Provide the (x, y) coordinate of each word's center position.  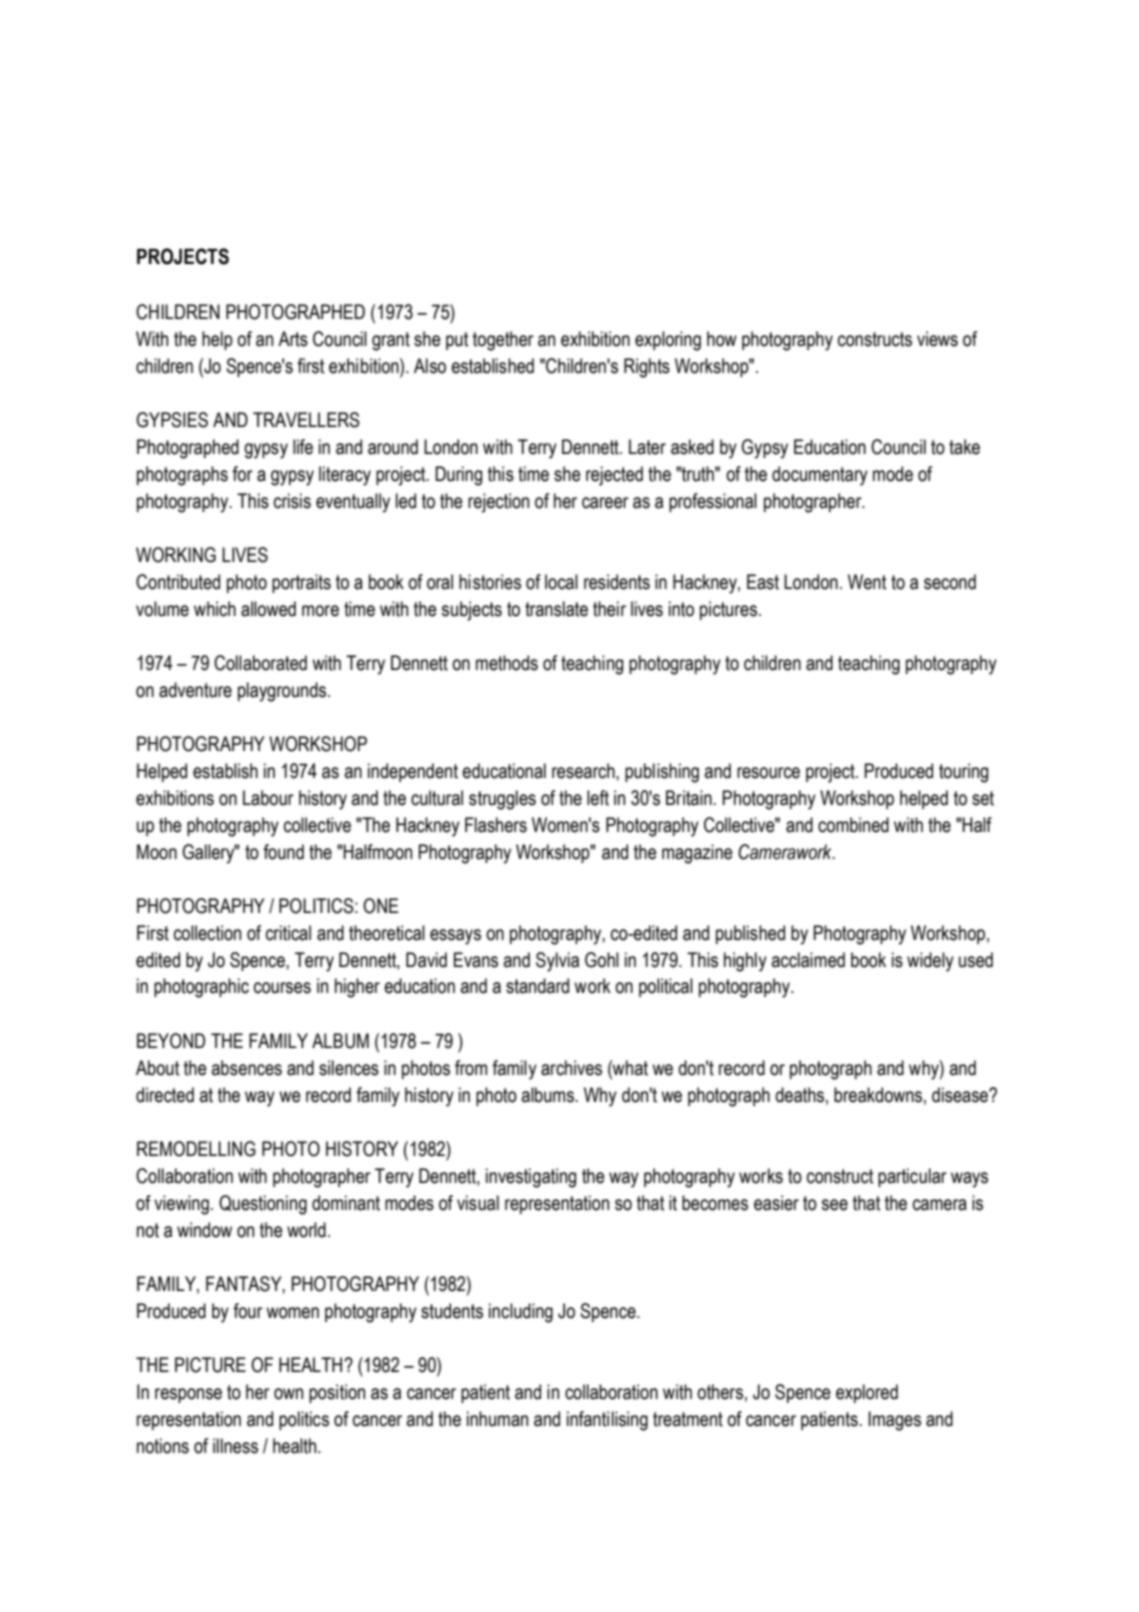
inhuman (497, 1419)
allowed (268, 609)
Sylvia (557, 962)
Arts (293, 339)
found (283, 852)
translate (556, 609)
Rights (647, 368)
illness (235, 1446)
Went (867, 582)
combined (853, 825)
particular (912, 1177)
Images (894, 1421)
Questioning (263, 1205)
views (937, 339)
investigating (531, 1178)
